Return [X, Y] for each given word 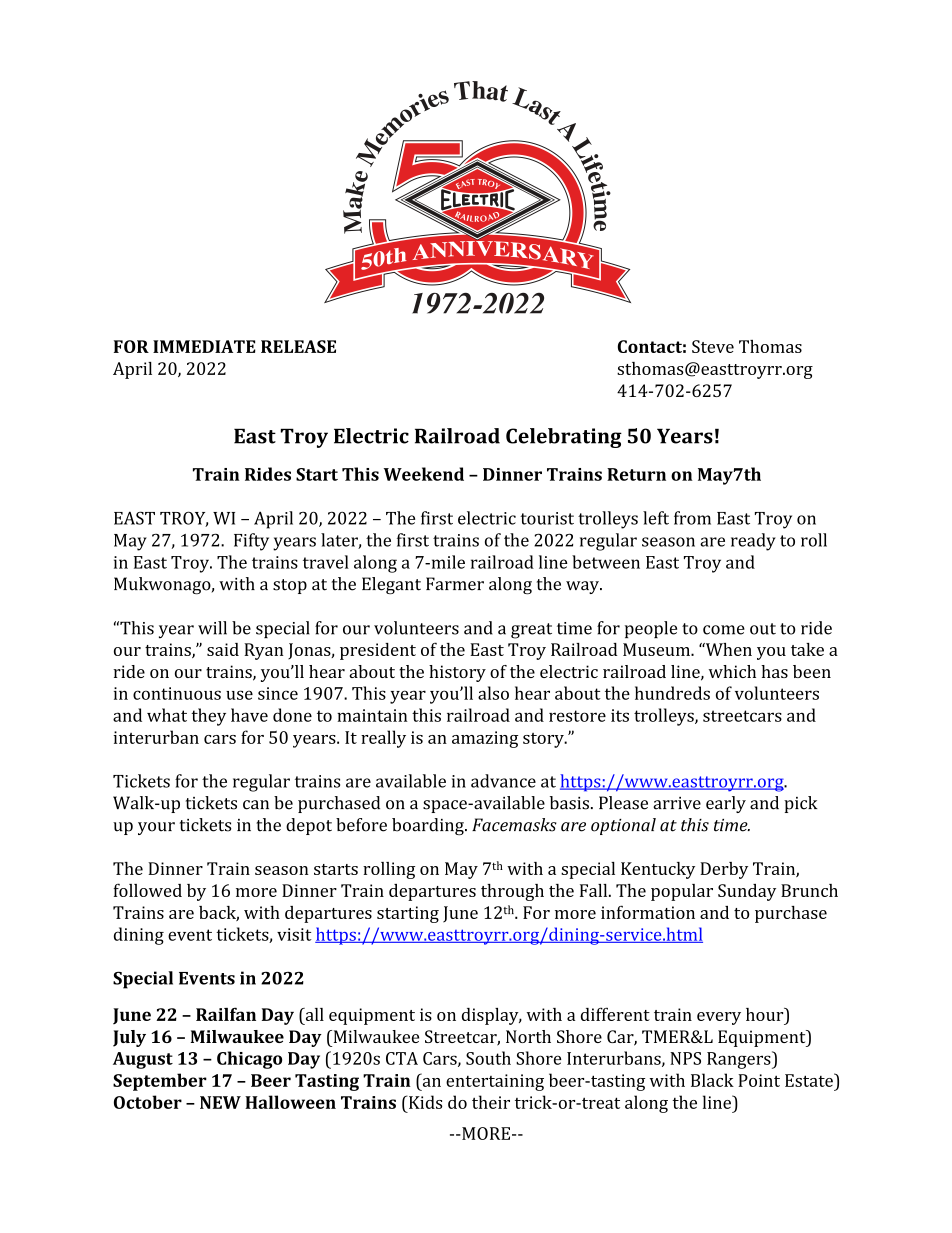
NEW [220, 1102]
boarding [429, 826]
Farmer [455, 584]
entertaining [495, 1082]
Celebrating [564, 438]
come [724, 630]
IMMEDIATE [204, 346]
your [156, 828]
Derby [724, 870]
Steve [713, 346]
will [212, 628]
